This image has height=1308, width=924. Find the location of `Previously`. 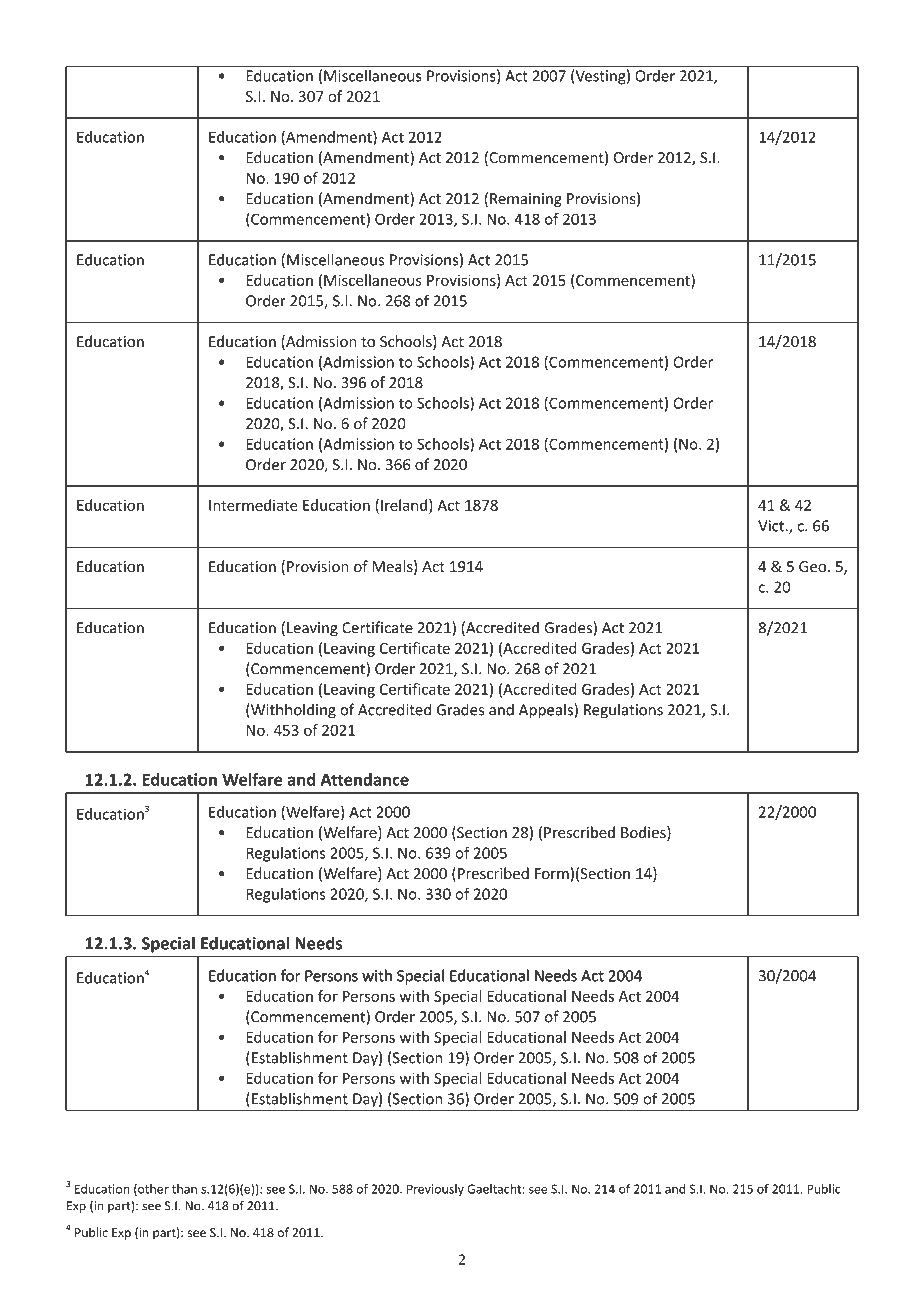

Previously is located at coordinates (435, 1190).
